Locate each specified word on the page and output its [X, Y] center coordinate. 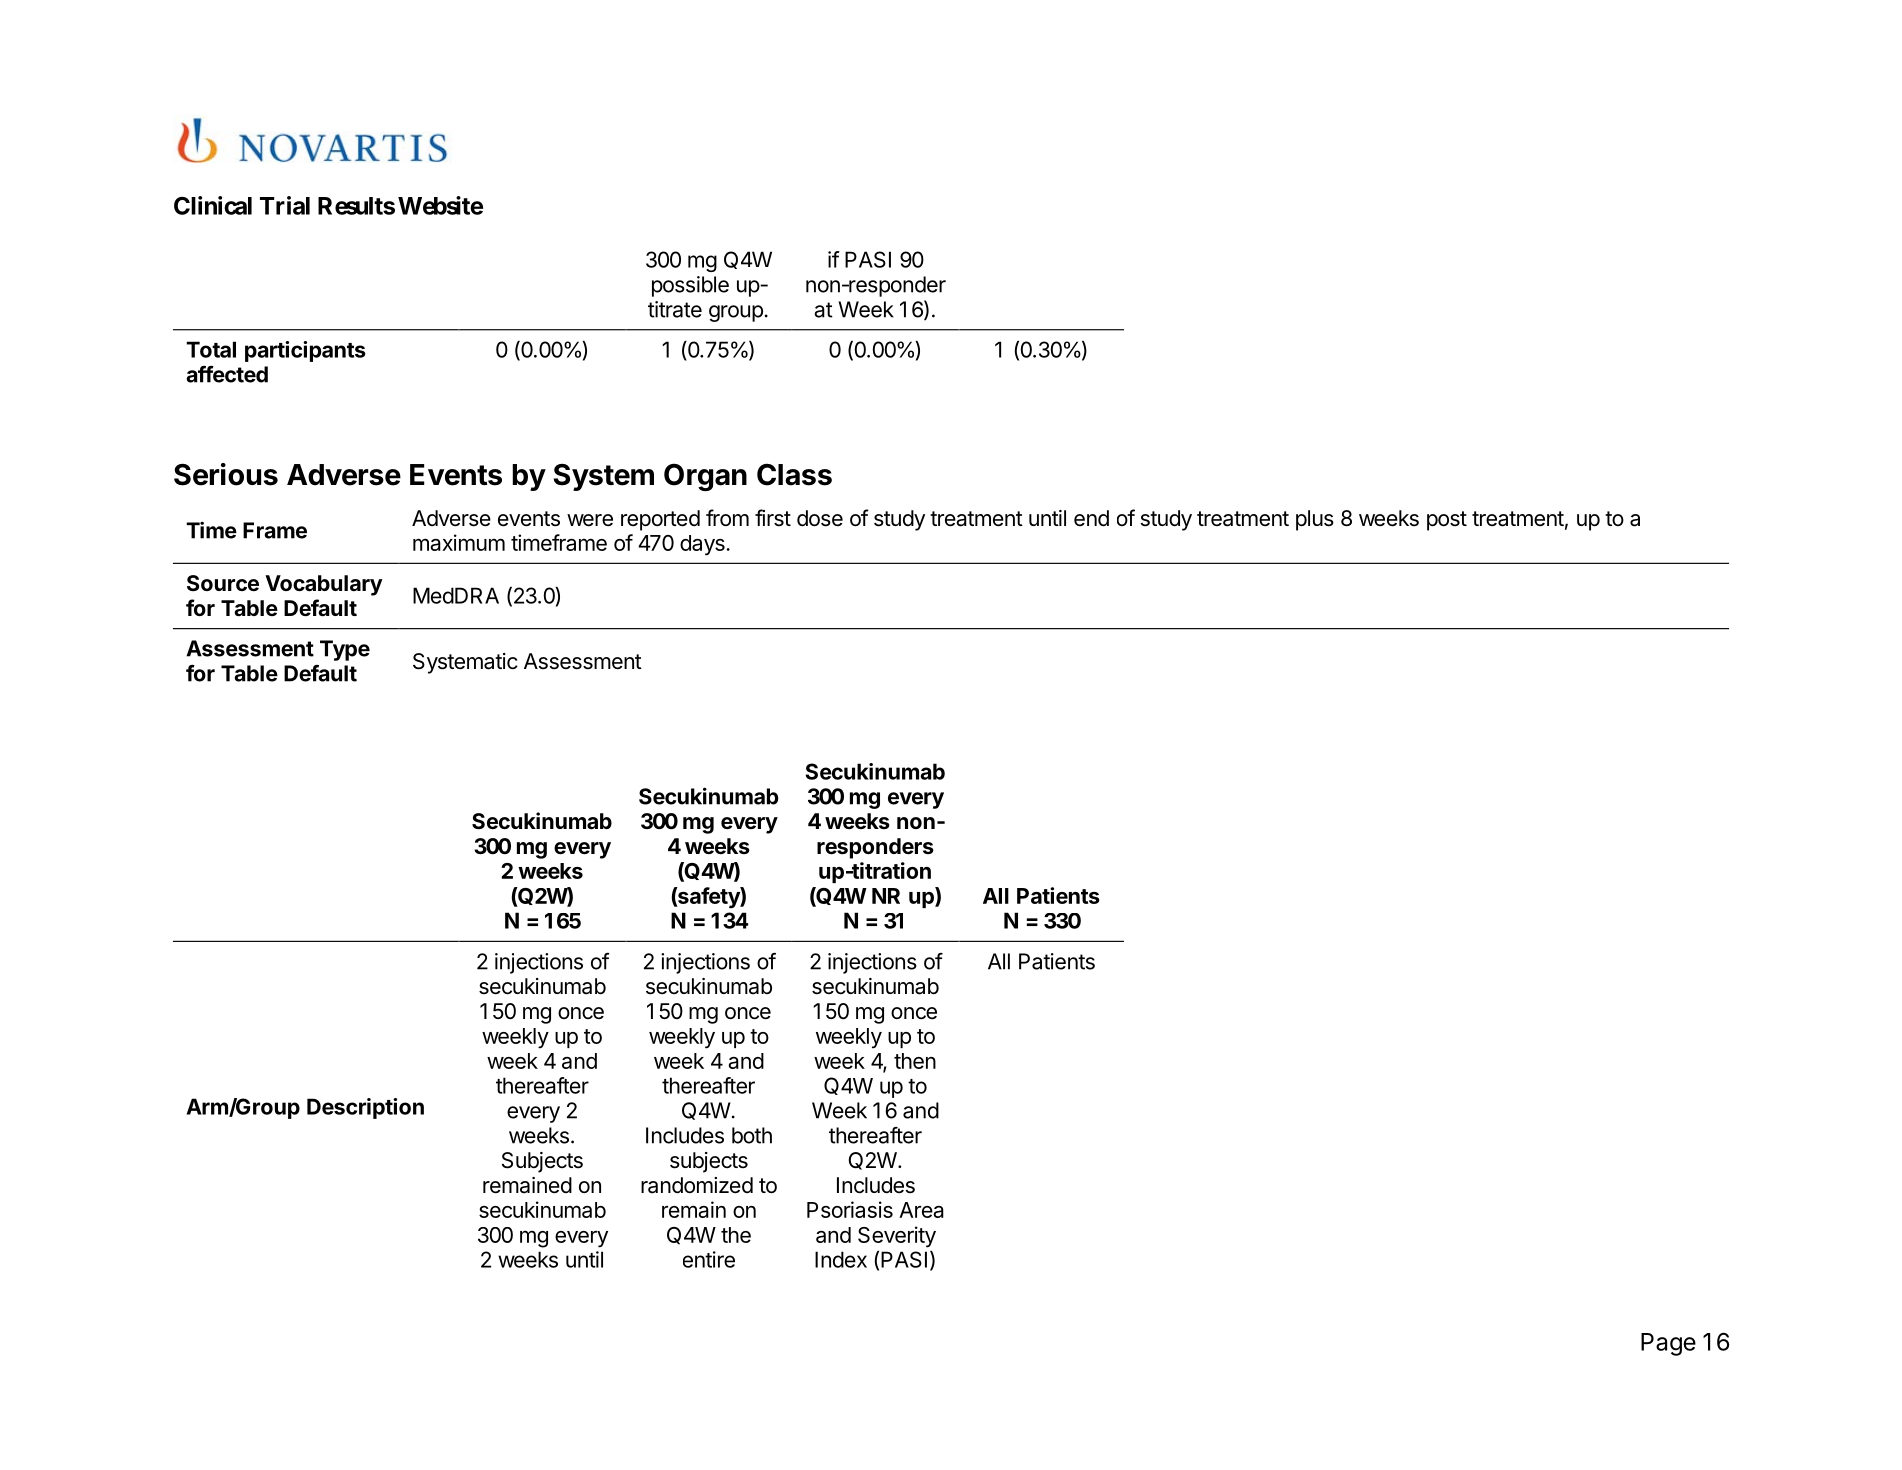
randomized [697, 1185]
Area [921, 1210]
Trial [285, 205]
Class [794, 474]
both [752, 1135]
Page [1668, 1344]
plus [1315, 520]
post [1447, 521]
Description [365, 1108]
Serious [226, 474]
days [703, 545]
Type [345, 650]
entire [709, 1259]
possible [690, 286]
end [1091, 518]
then [915, 1061]
